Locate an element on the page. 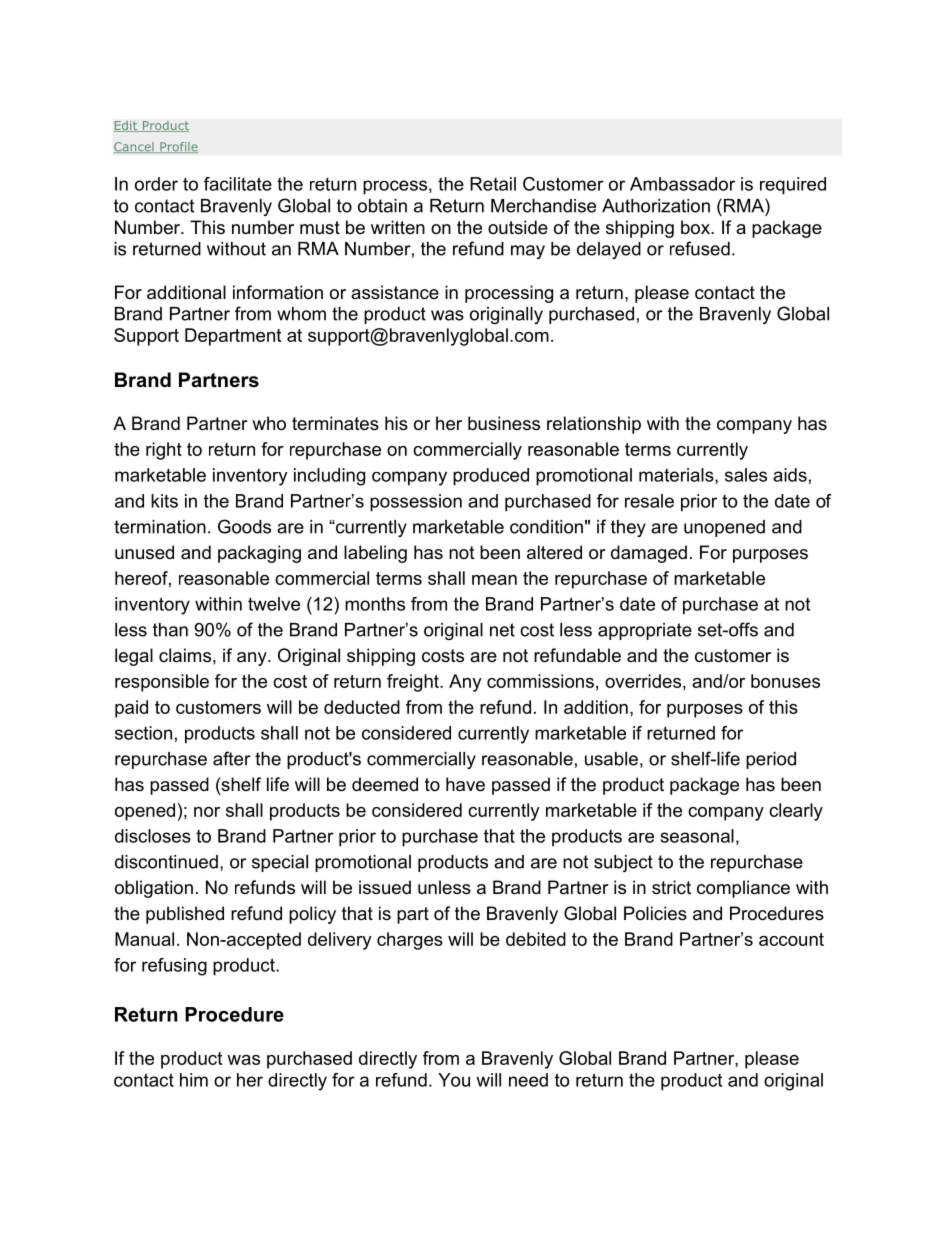 The height and width of the page is (1233, 952). appropriate is located at coordinates (645, 631).
